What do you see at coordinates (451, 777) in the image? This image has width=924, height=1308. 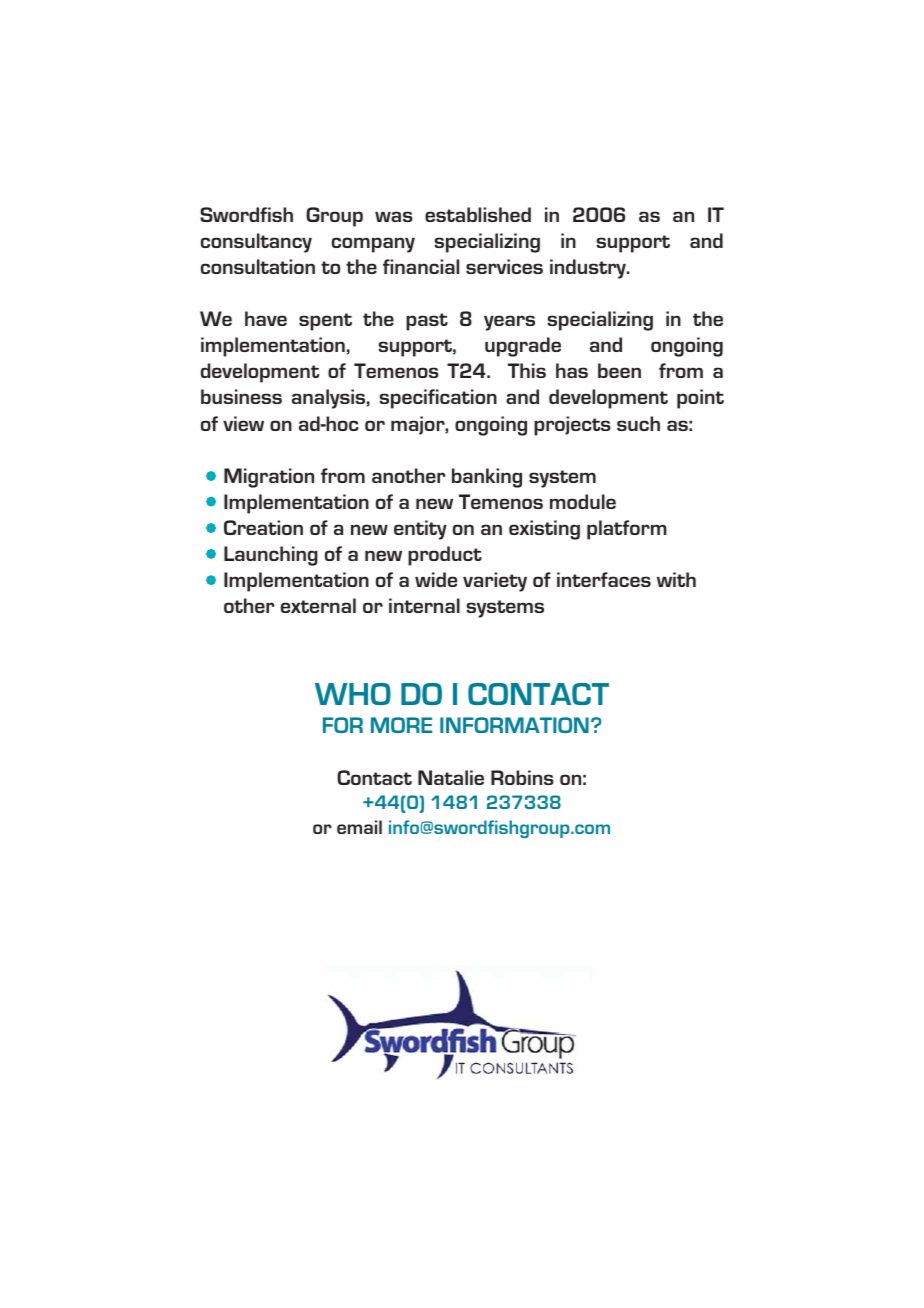 I see `Natalie` at bounding box center [451, 777].
